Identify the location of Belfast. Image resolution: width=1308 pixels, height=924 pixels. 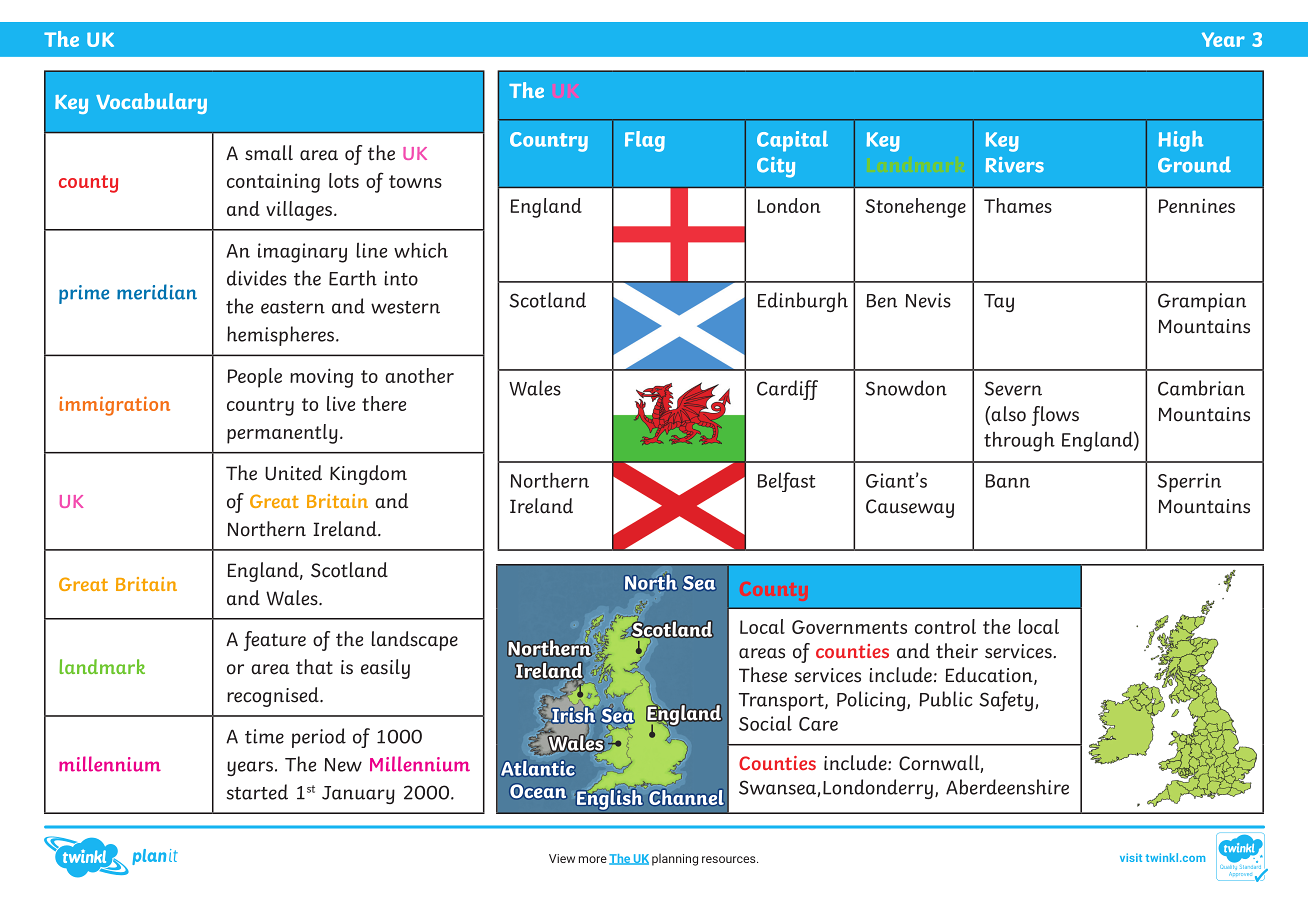
(786, 482).
